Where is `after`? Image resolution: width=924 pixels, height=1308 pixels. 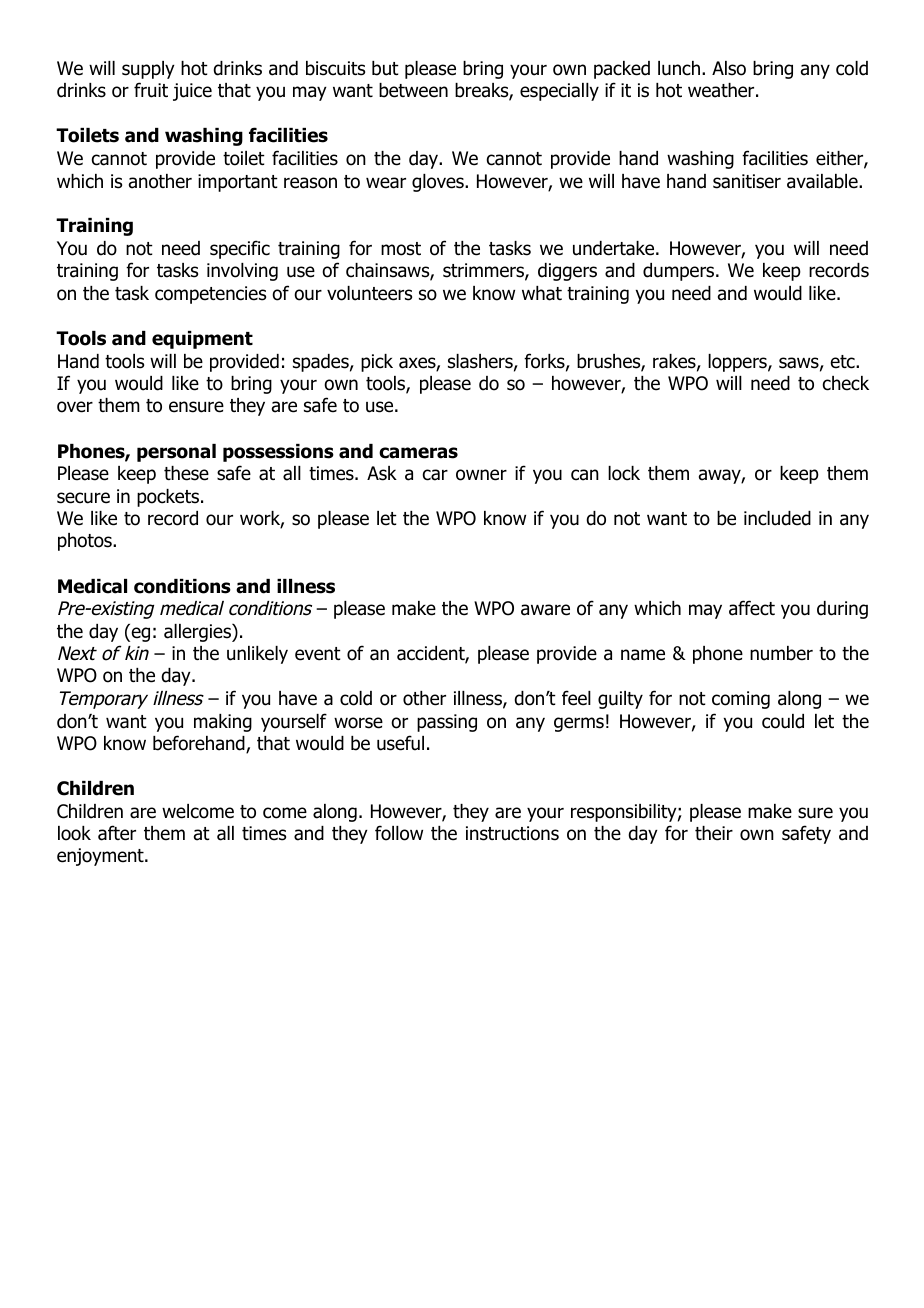
after is located at coordinates (117, 833).
